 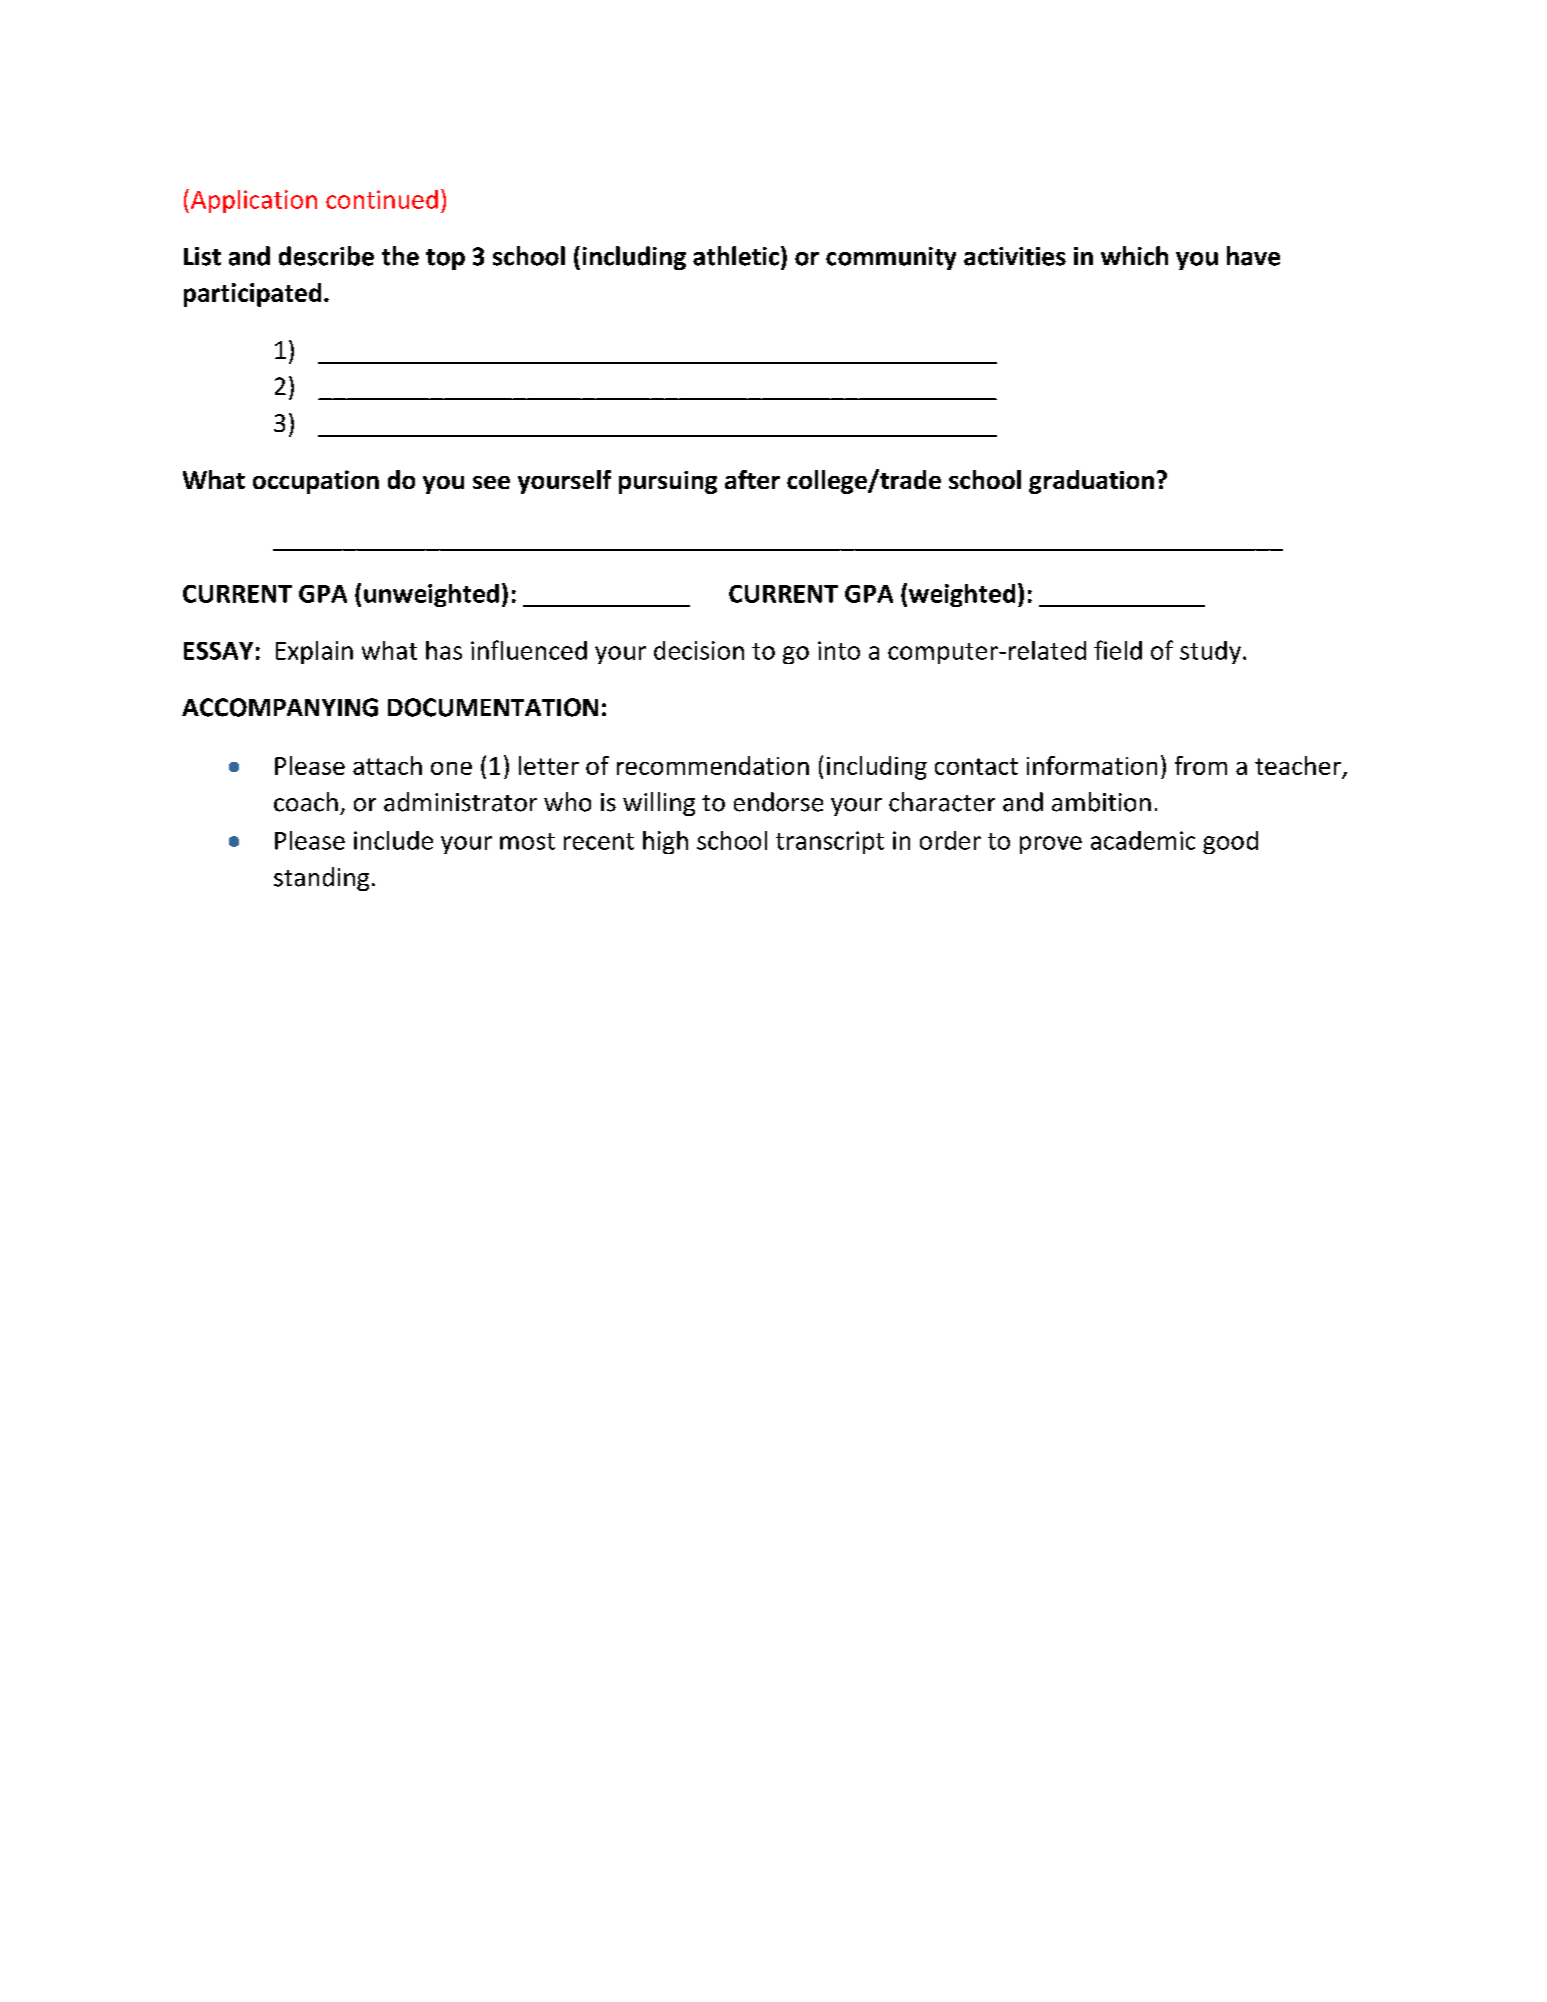 I want to click on continued, so click(x=382, y=199).
